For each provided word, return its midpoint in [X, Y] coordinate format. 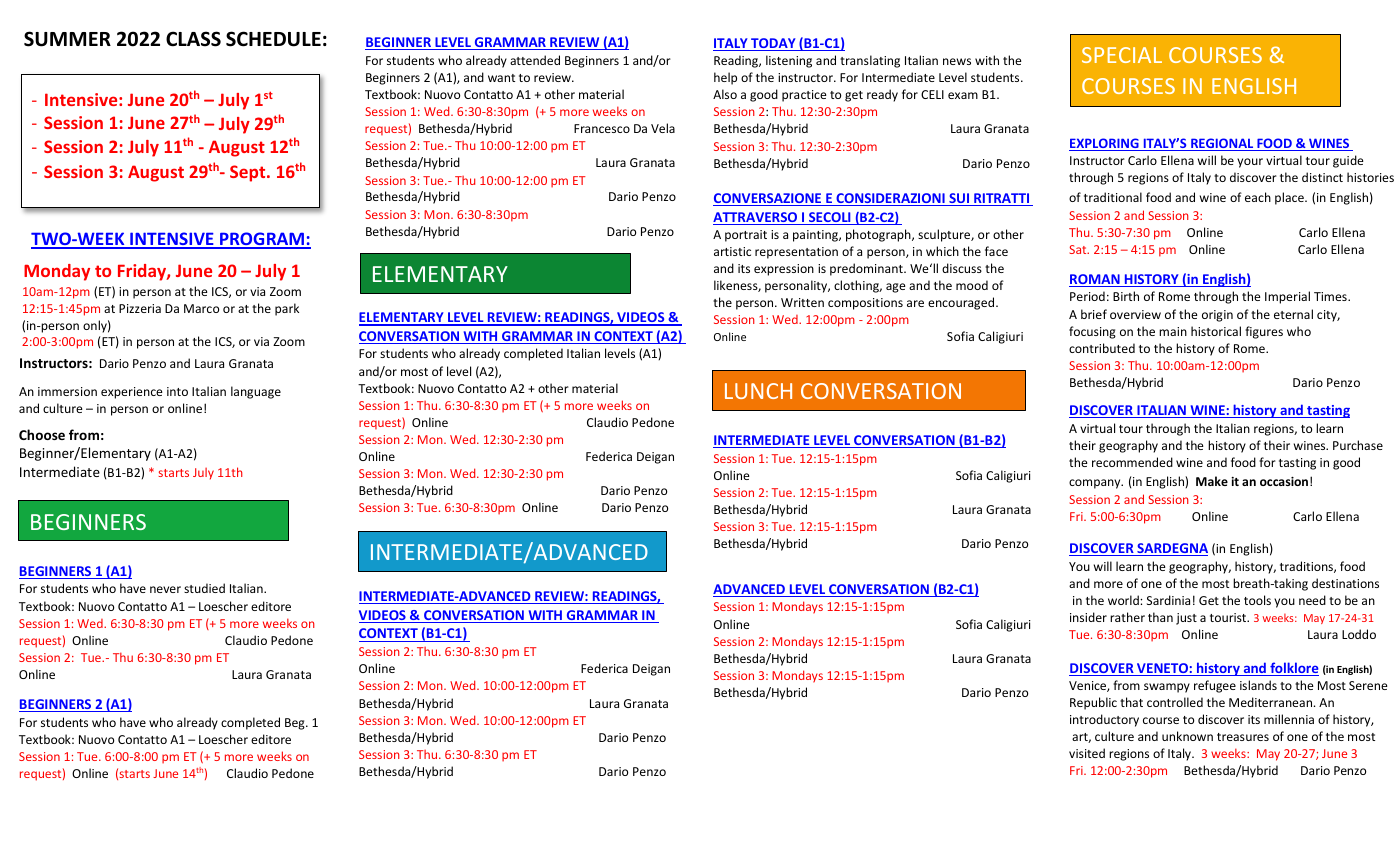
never [165, 589]
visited [1087, 753]
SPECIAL [1122, 55]
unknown [1187, 736]
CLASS [193, 39]
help [725, 78]
